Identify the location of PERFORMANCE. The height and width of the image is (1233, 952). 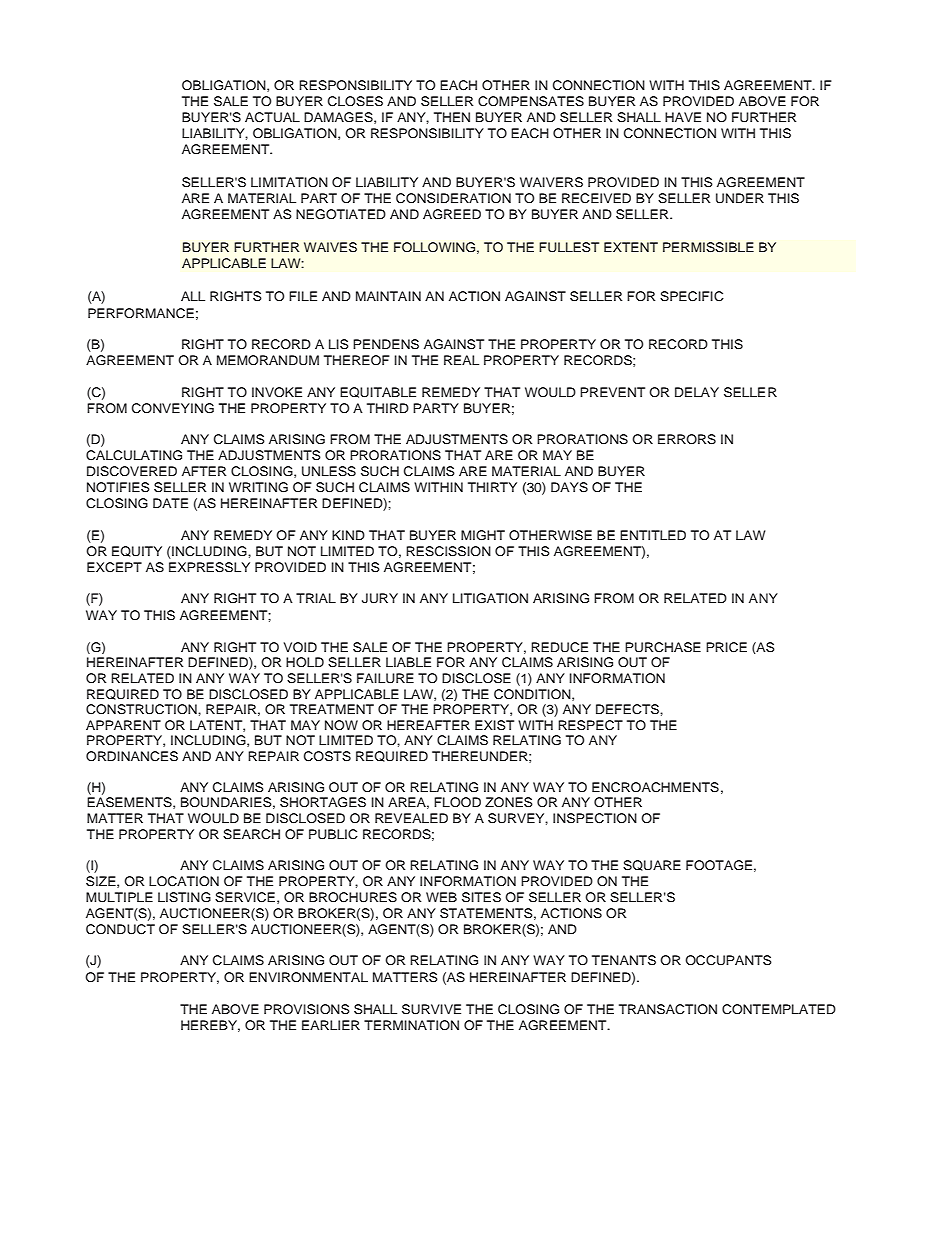
(141, 313).
